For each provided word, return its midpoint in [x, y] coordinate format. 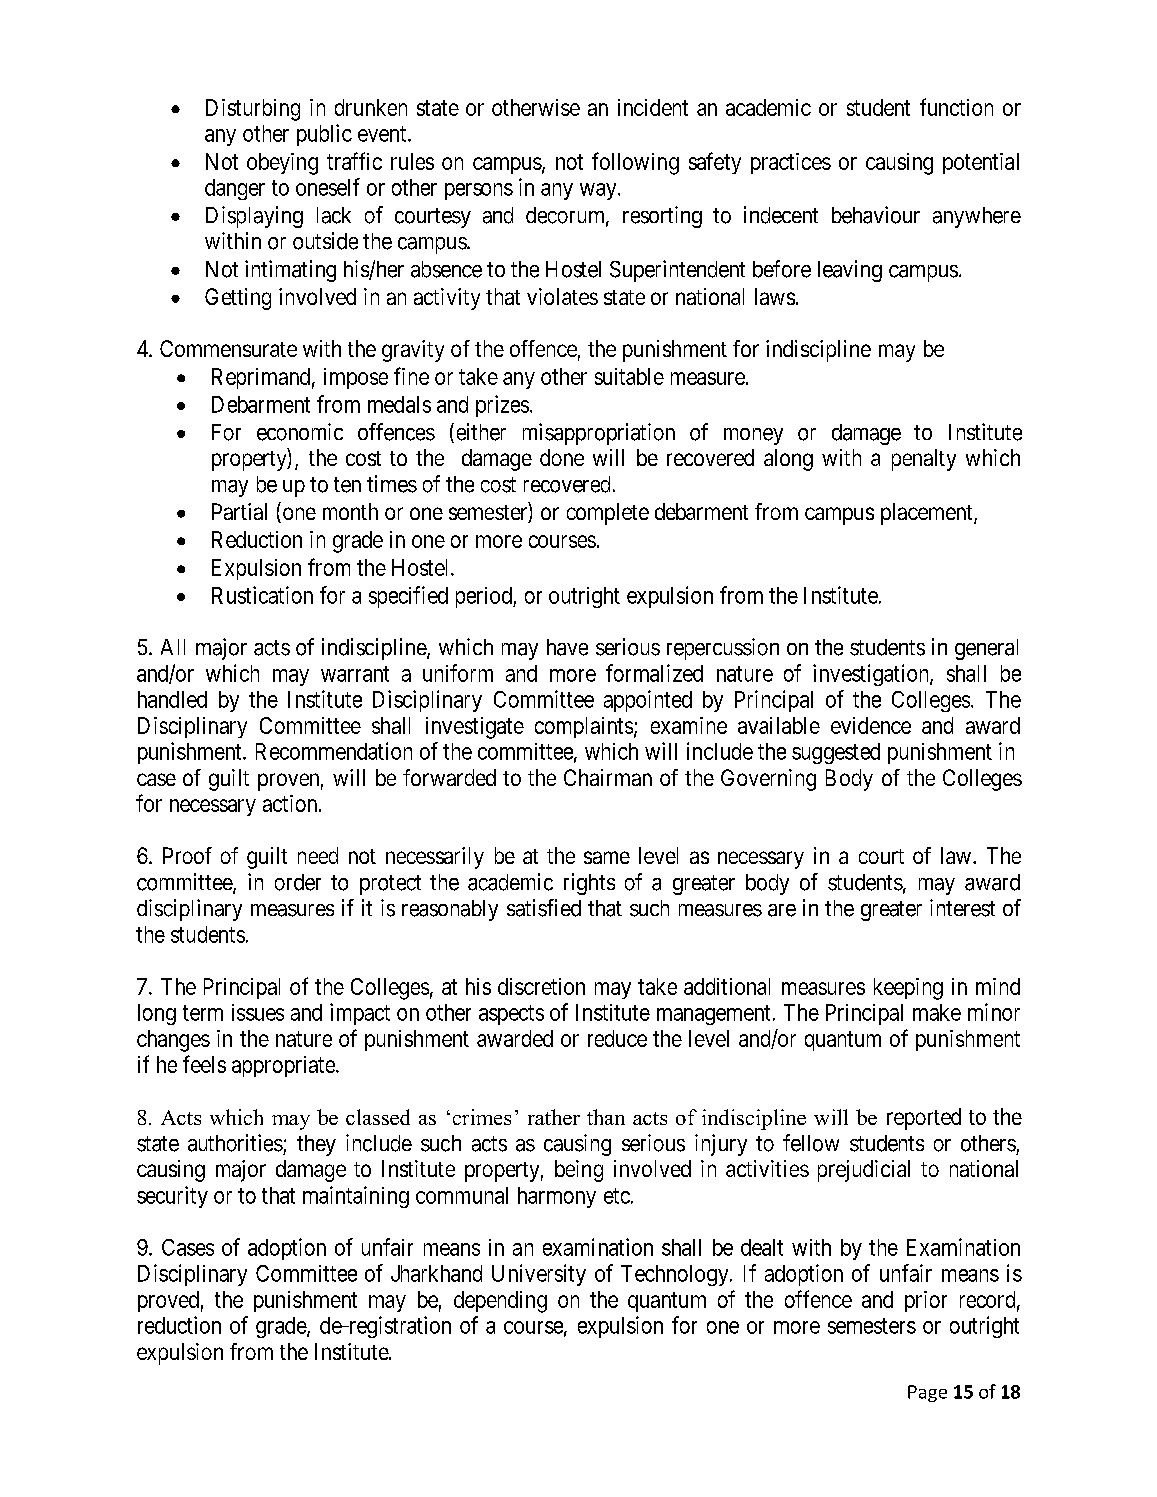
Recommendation [334, 751]
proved [168, 1301]
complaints [584, 727]
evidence [871, 725]
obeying [282, 164]
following [635, 163]
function [956, 107]
